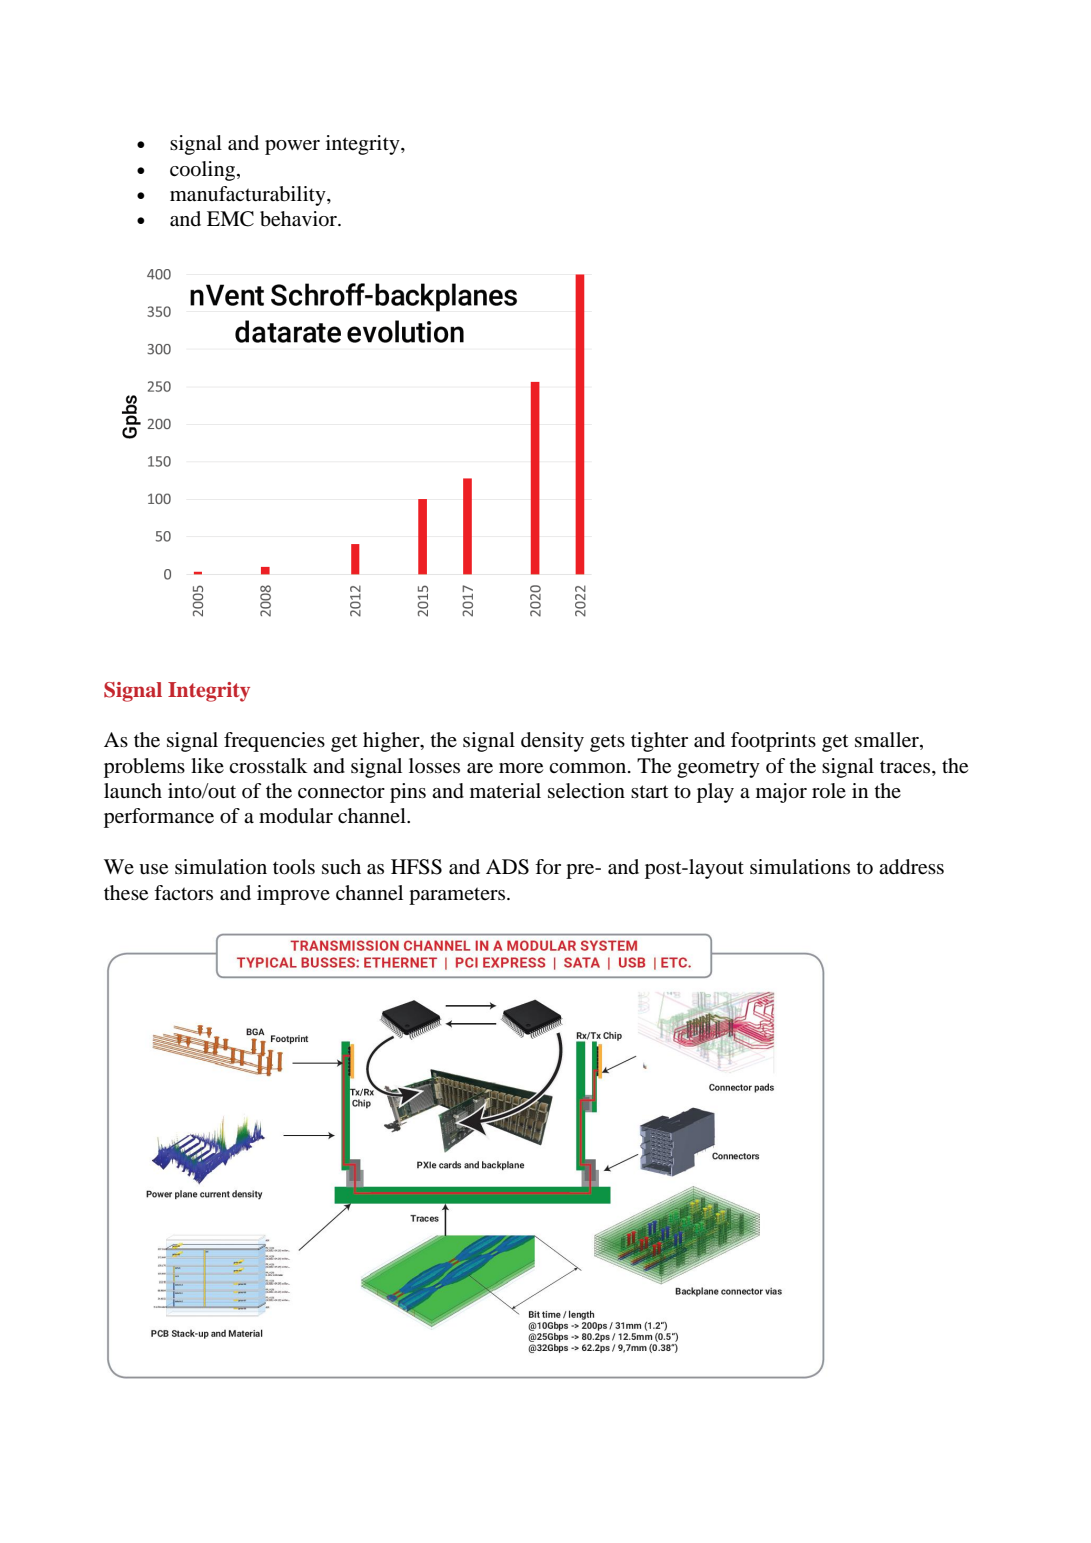 Image resolution: width=1091 pixels, height=1543 pixels. Describe the element at coordinates (183, 893) in the screenshot. I see `factors` at that location.
